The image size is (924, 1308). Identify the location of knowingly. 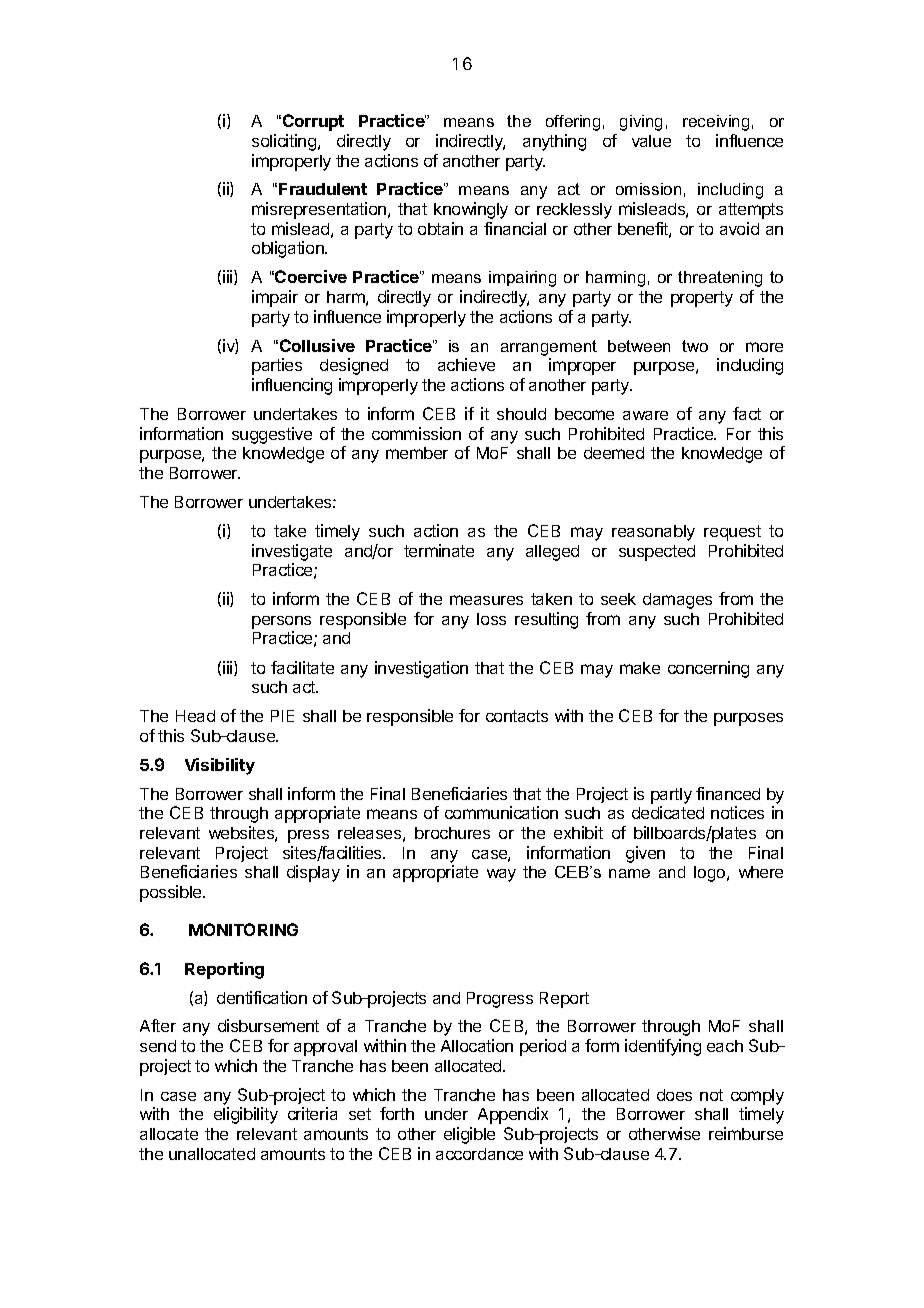
(471, 210).
